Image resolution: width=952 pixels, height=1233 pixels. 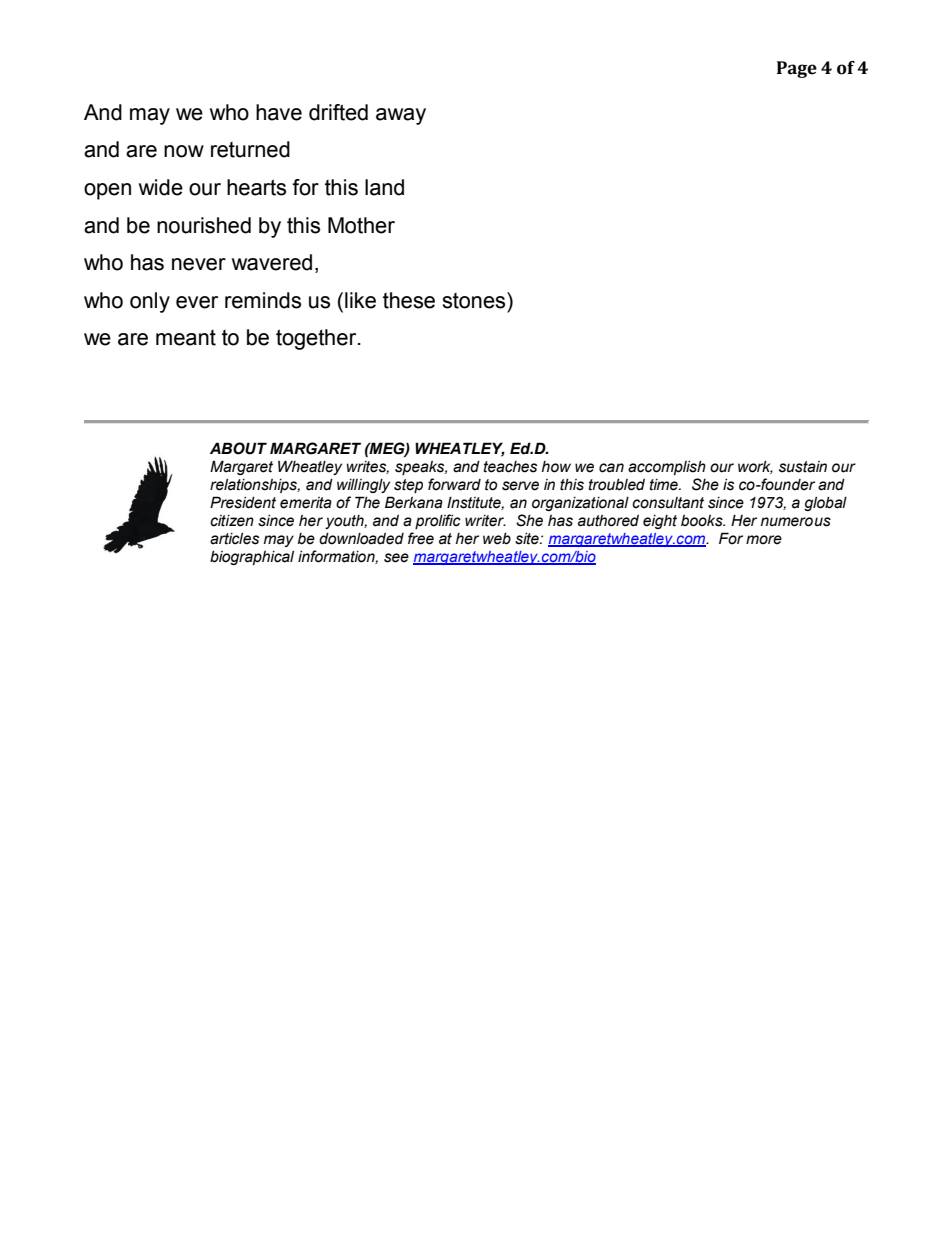 What do you see at coordinates (755, 467) in the image?
I see `work` at bounding box center [755, 467].
